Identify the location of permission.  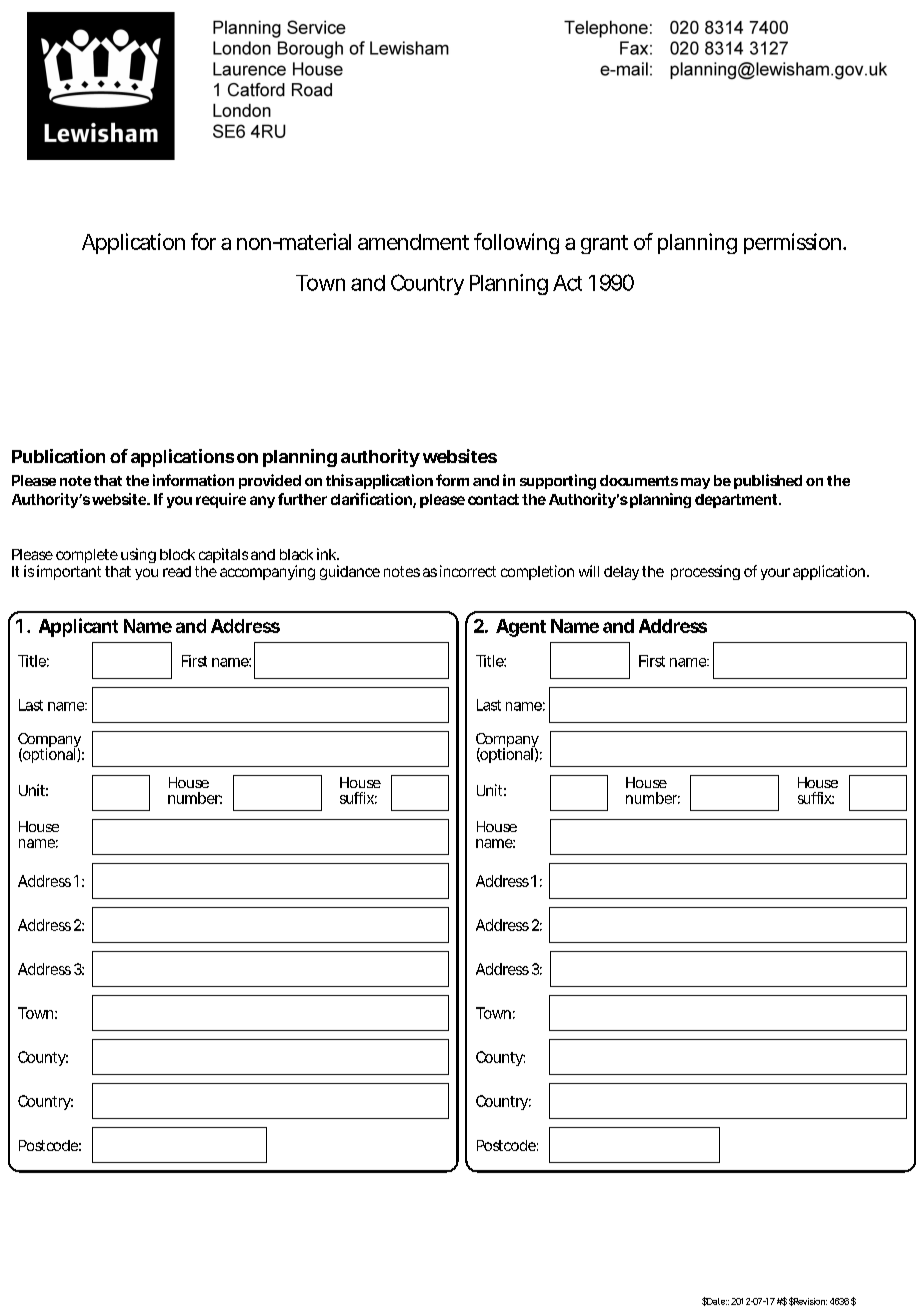
(792, 243).
